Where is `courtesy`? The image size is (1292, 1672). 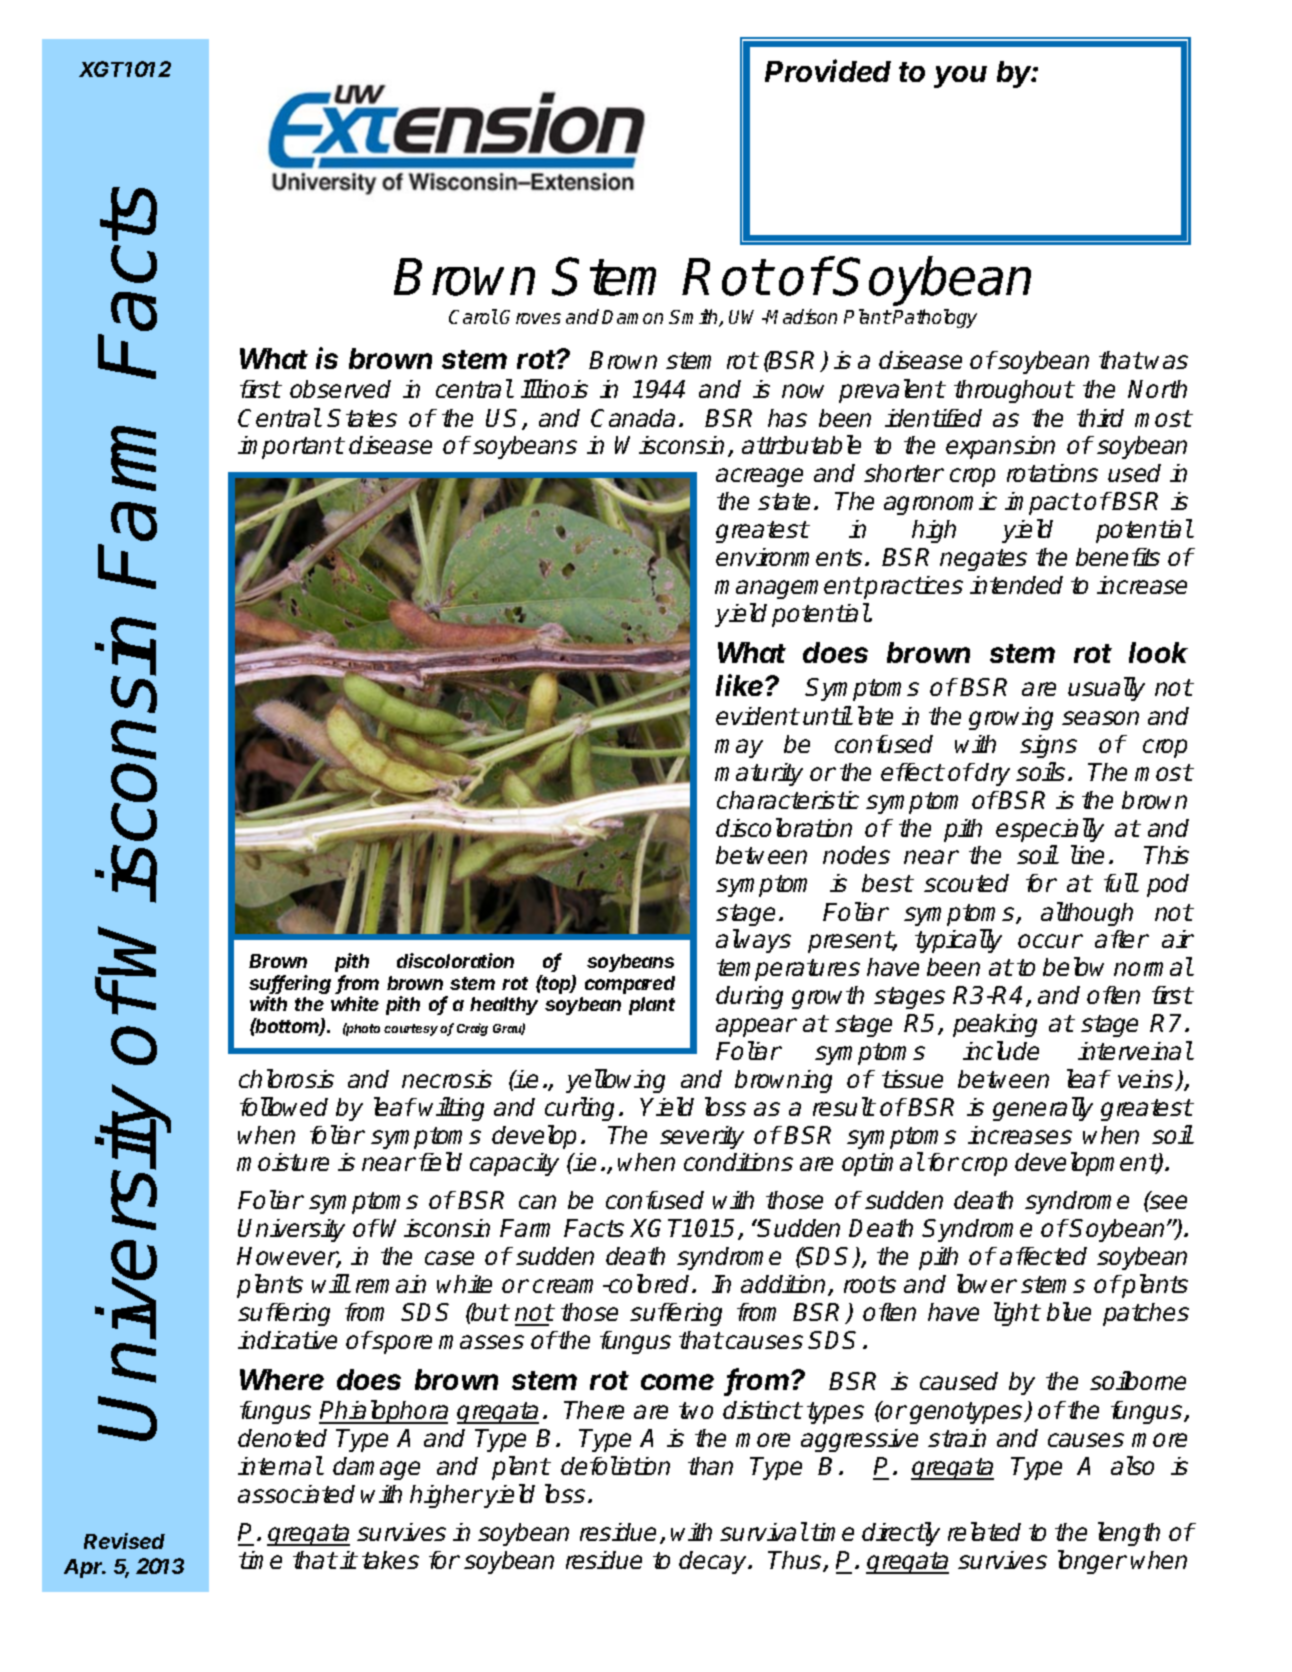
courtesy is located at coordinates (412, 1030).
